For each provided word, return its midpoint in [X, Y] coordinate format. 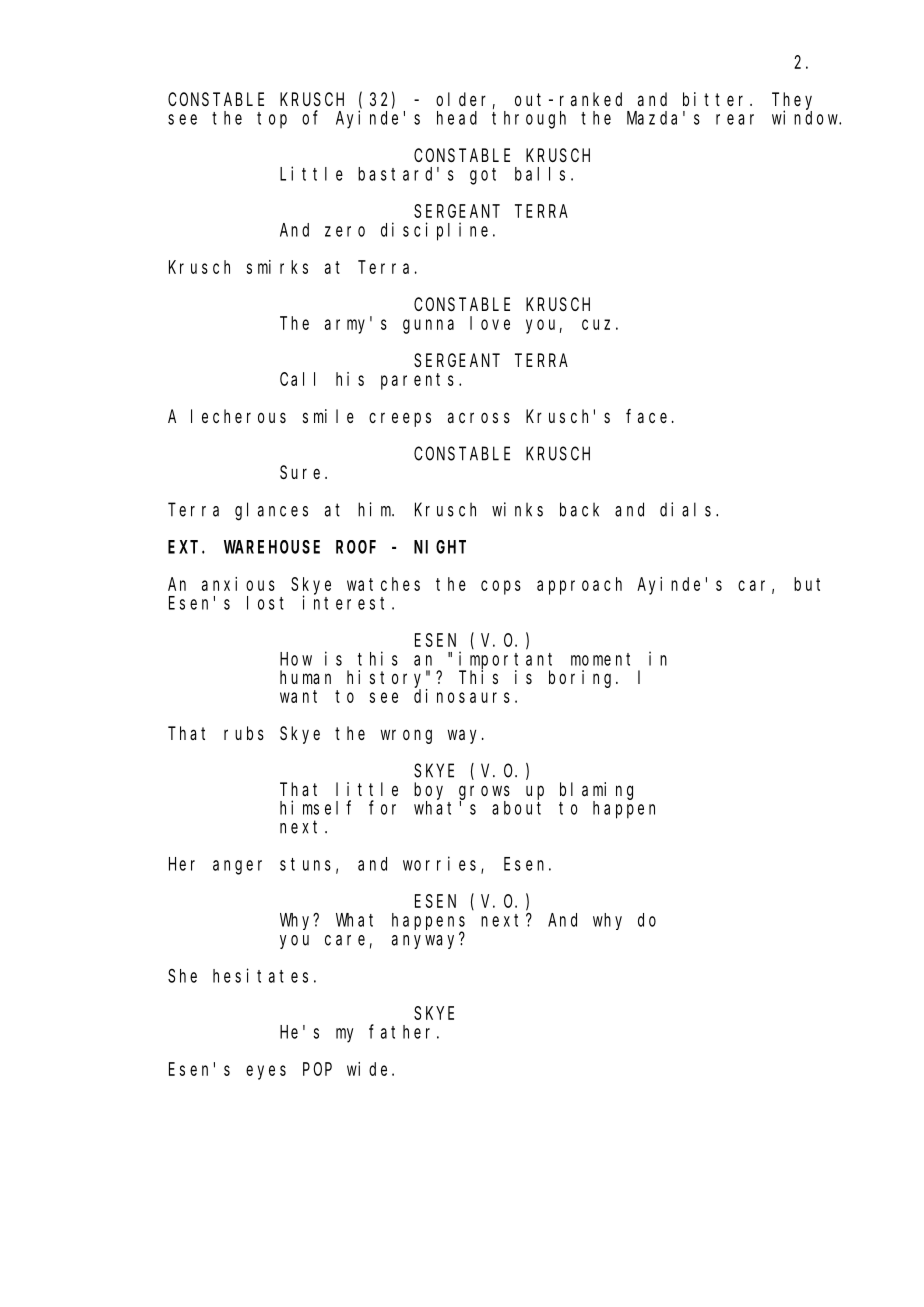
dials [685, 509]
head [457, 118]
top [272, 120]
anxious [238, 584]
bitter [717, 99]
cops [501, 587]
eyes [266, 1072]
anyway [426, 941]
